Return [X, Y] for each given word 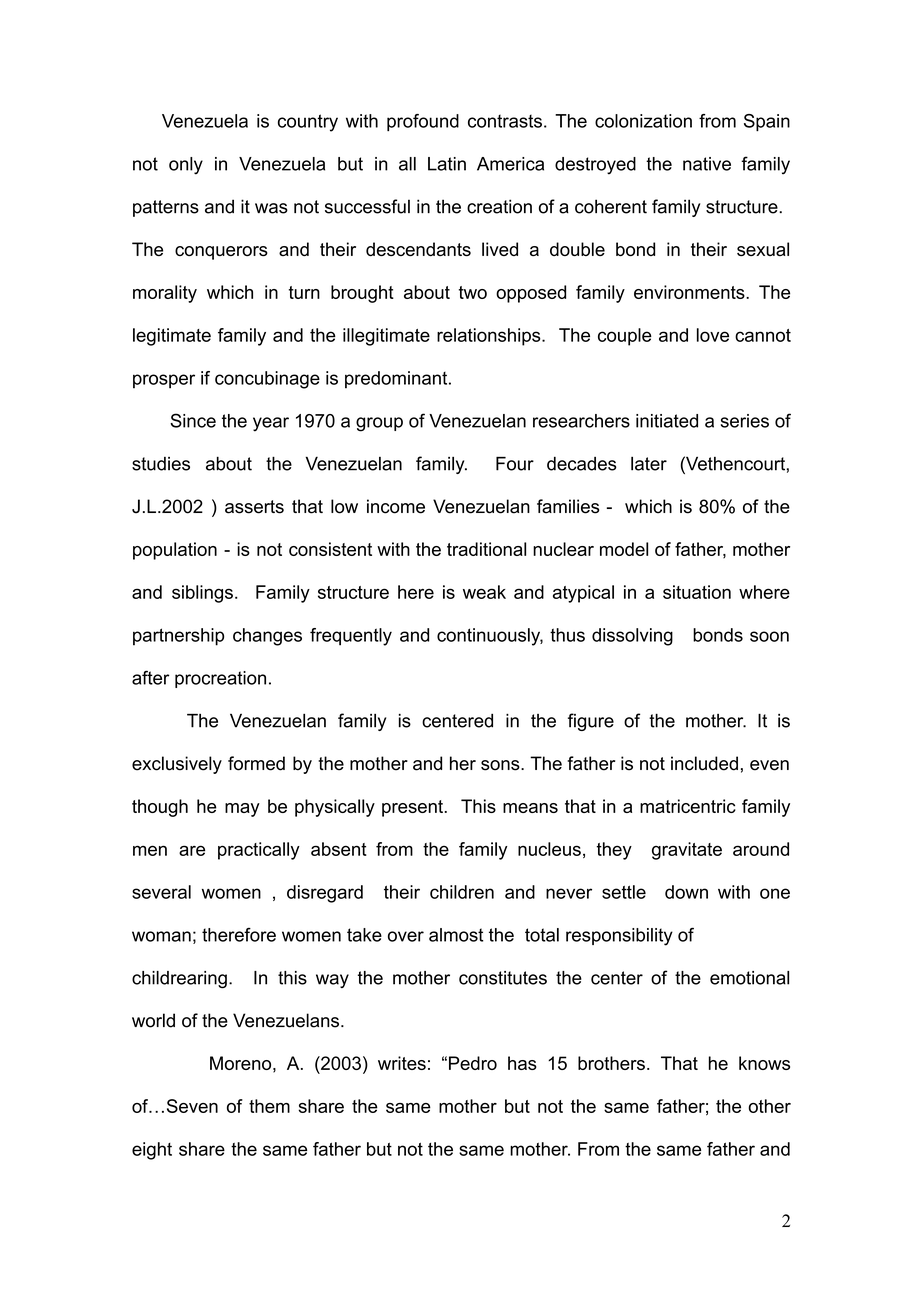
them [269, 1106]
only [186, 166]
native [707, 164]
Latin [447, 164]
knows [764, 1063]
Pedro [473, 1063]
